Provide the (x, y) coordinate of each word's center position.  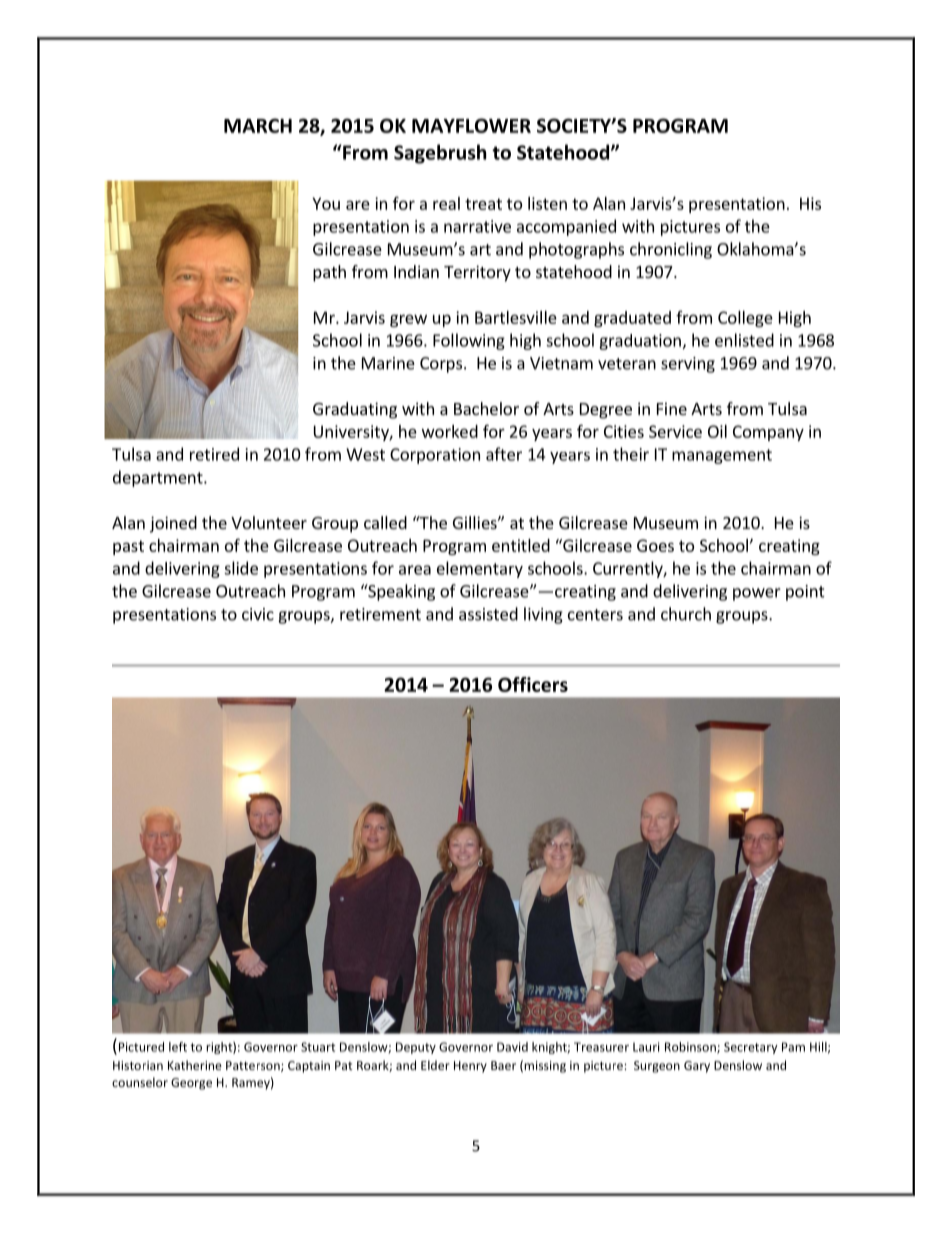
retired (214, 454)
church (686, 614)
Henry (470, 1067)
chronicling (671, 250)
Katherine (195, 1065)
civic (258, 614)
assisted (488, 614)
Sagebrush (440, 154)
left (178, 1047)
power (757, 594)
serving (688, 365)
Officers (533, 684)
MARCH (258, 125)
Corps (441, 365)
